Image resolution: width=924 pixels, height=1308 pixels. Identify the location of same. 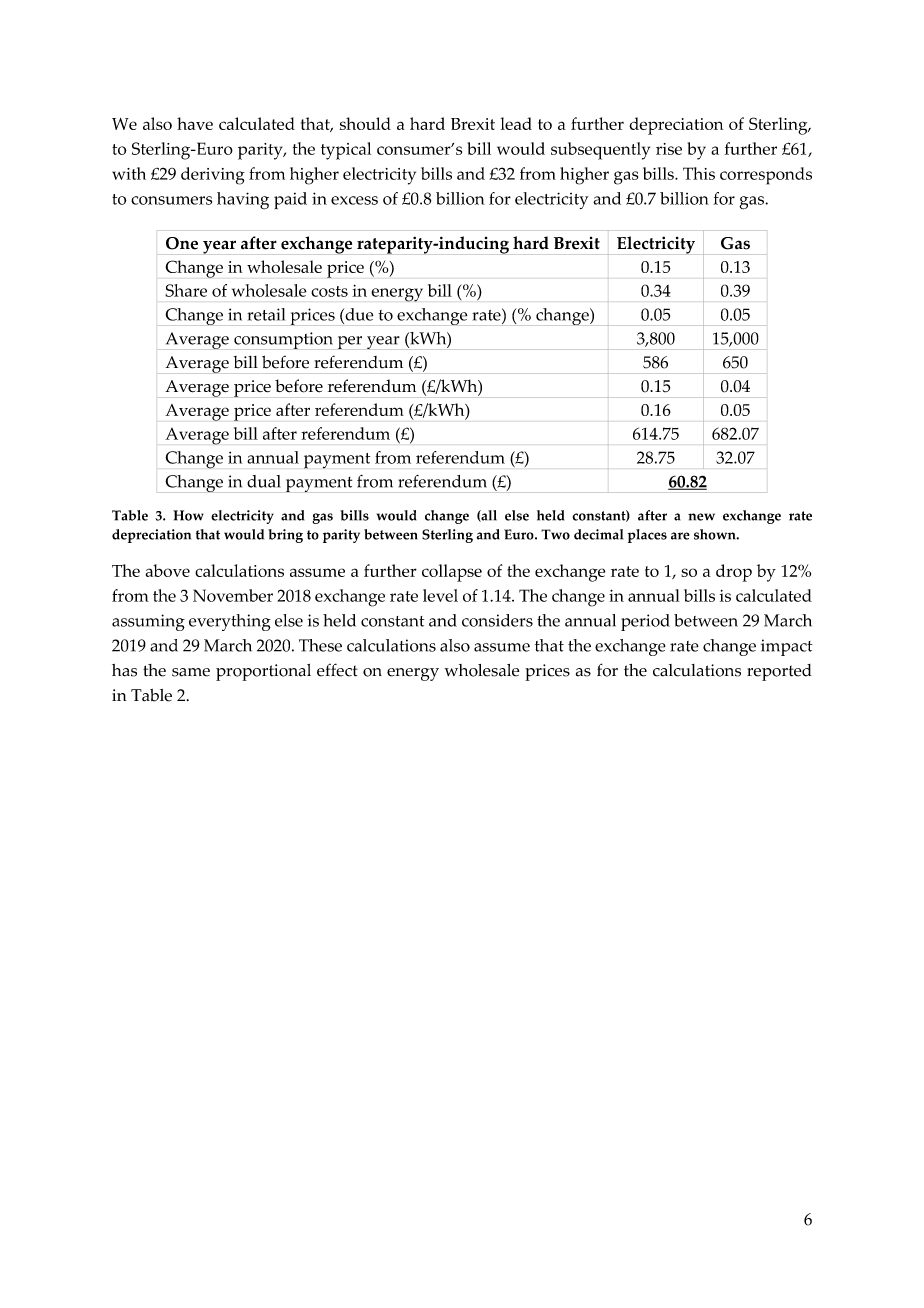
(191, 672).
